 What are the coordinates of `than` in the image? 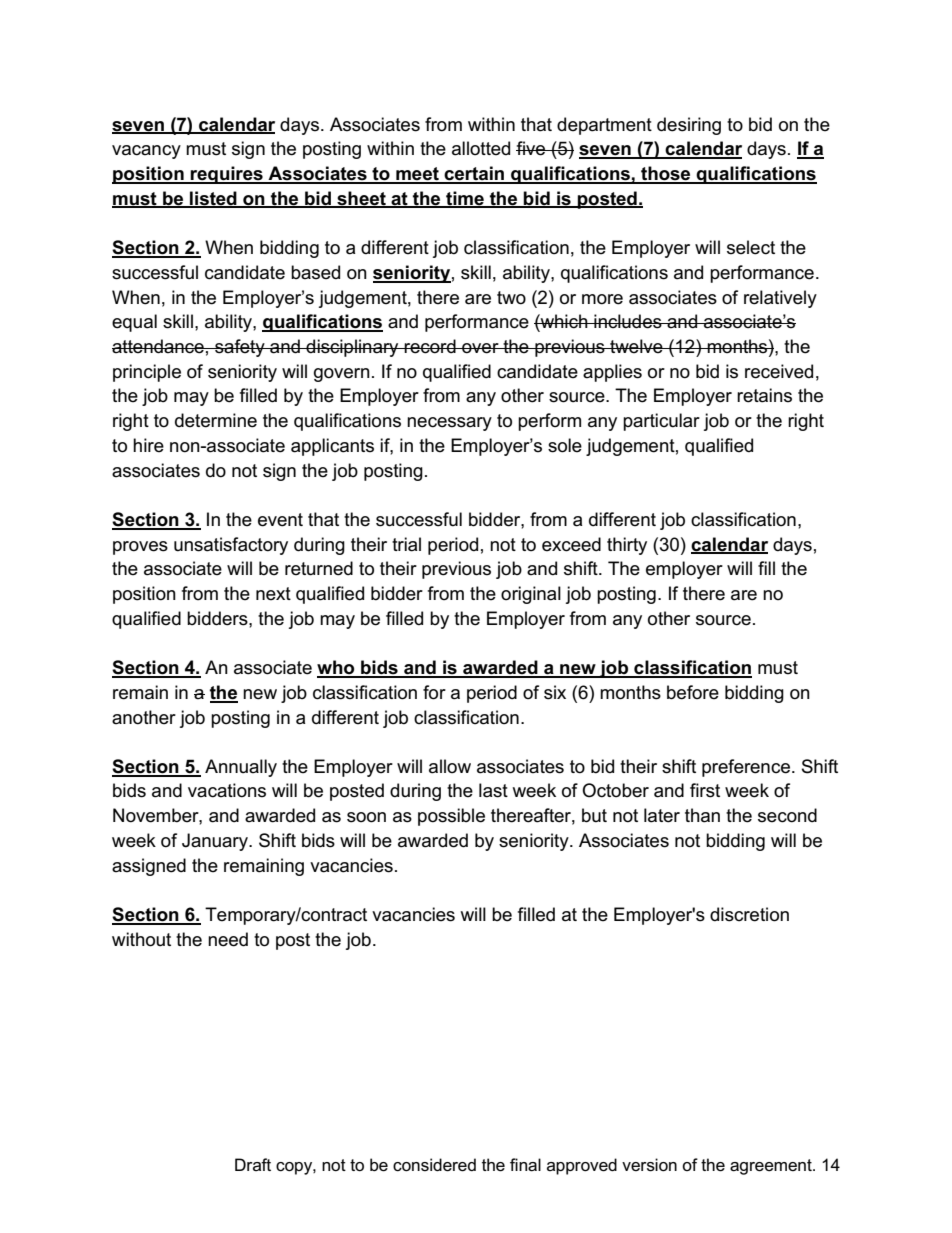 It's located at (702, 815).
